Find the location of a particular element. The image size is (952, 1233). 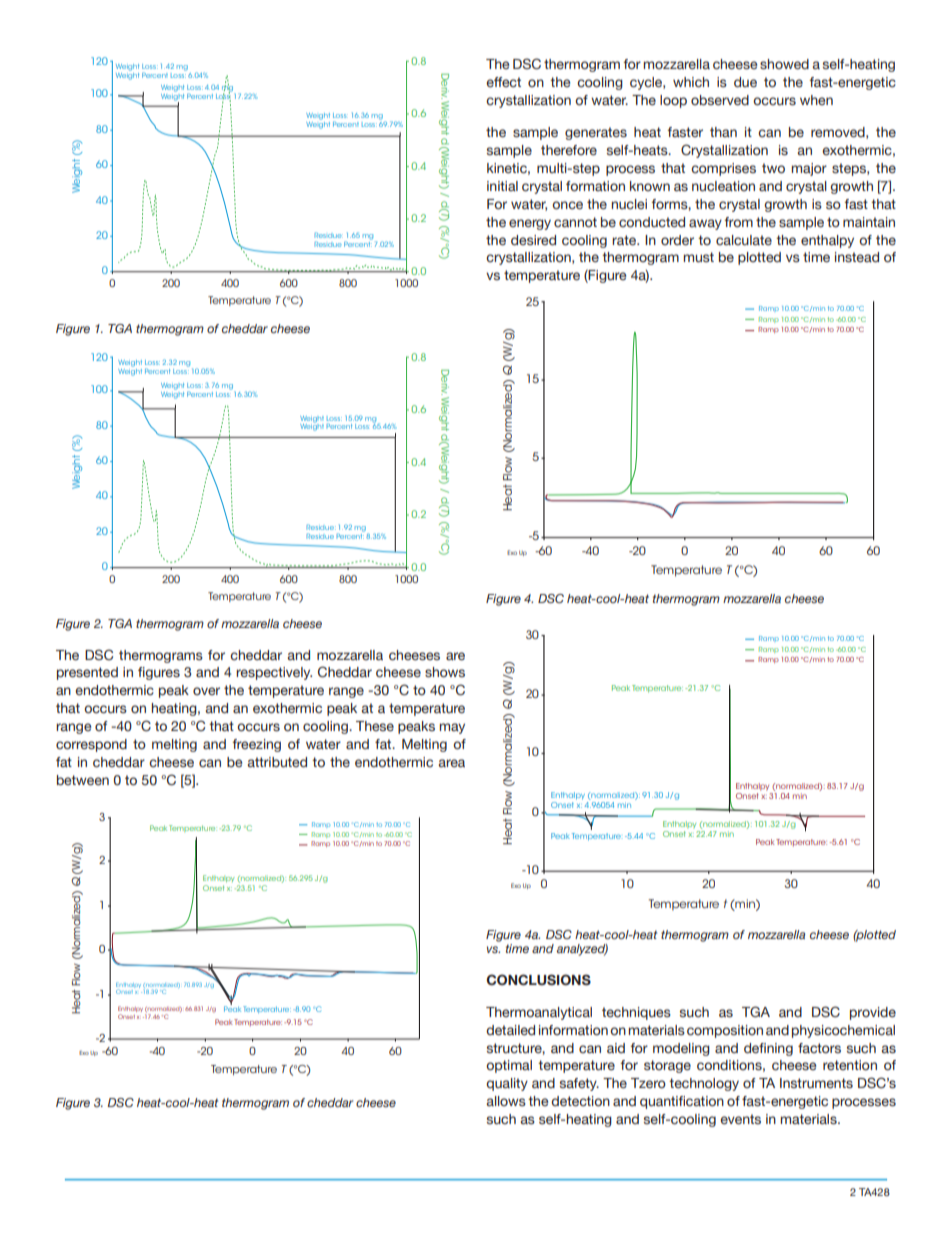

over is located at coordinates (206, 691).
